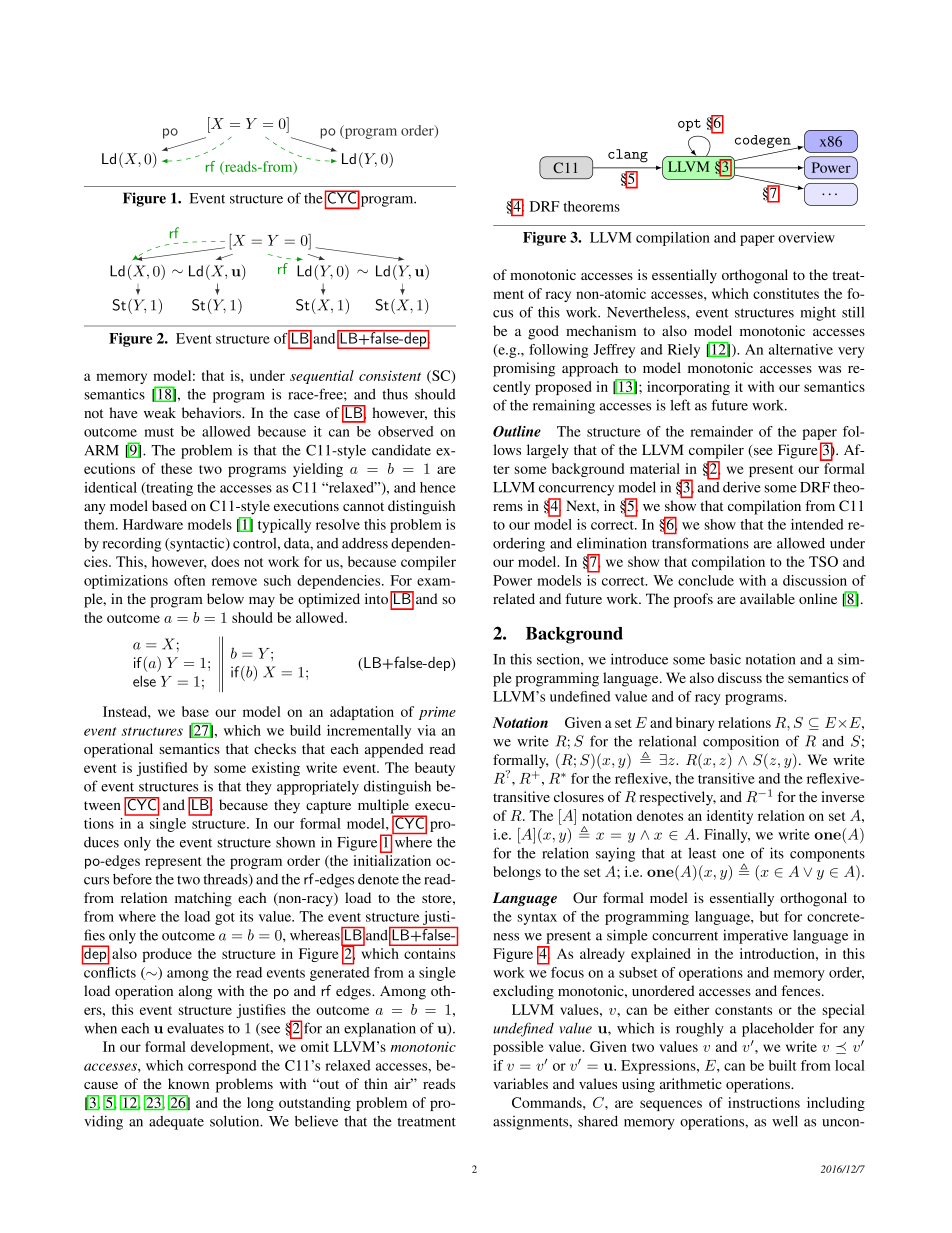  What do you see at coordinates (520, 1083) in the screenshot?
I see `variables` at bounding box center [520, 1083].
